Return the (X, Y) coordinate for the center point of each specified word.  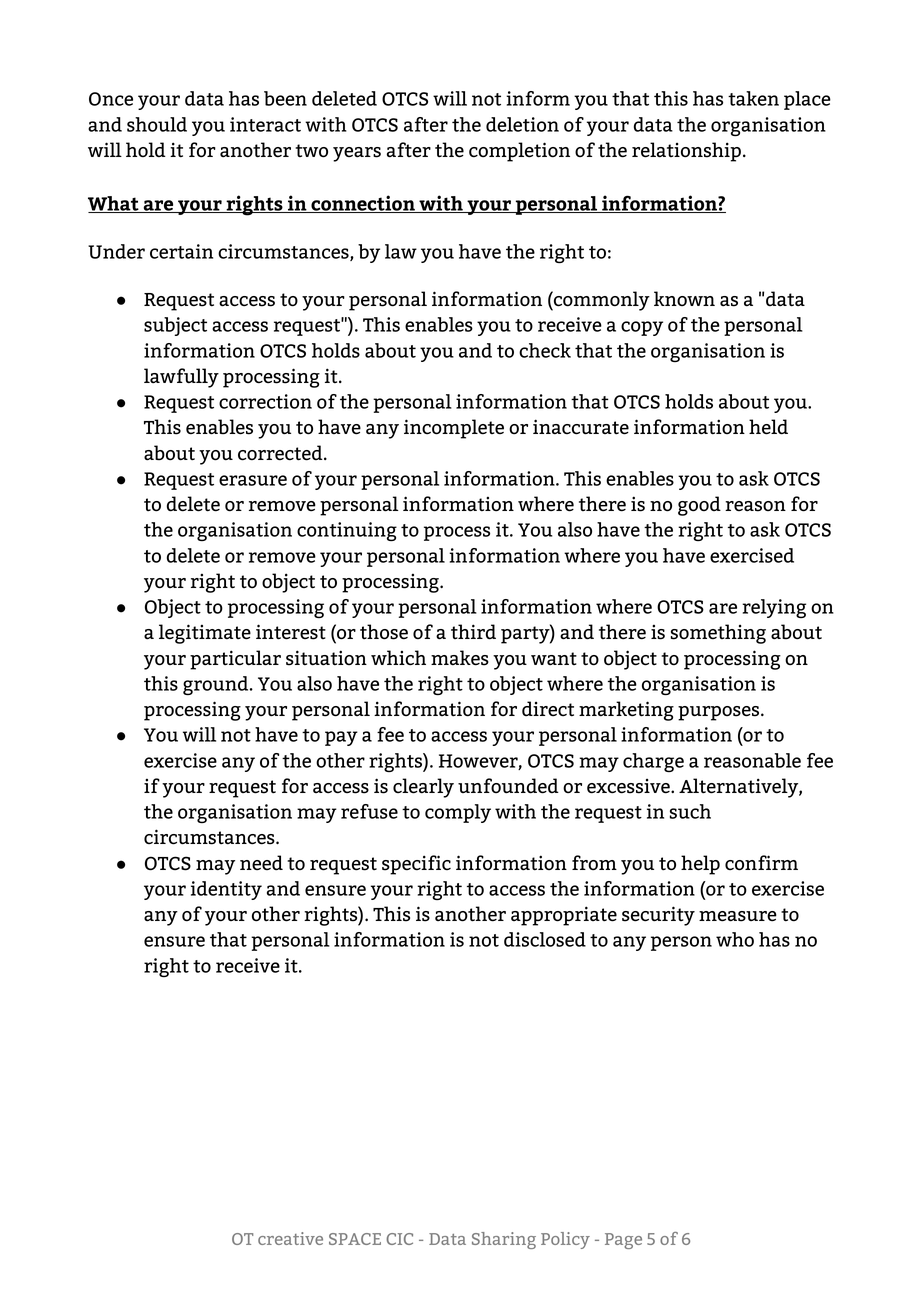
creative (290, 1238)
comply (458, 813)
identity (226, 890)
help (700, 865)
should (157, 124)
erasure (253, 480)
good (699, 506)
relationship (686, 152)
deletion (522, 124)
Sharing (504, 1240)
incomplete (454, 429)
